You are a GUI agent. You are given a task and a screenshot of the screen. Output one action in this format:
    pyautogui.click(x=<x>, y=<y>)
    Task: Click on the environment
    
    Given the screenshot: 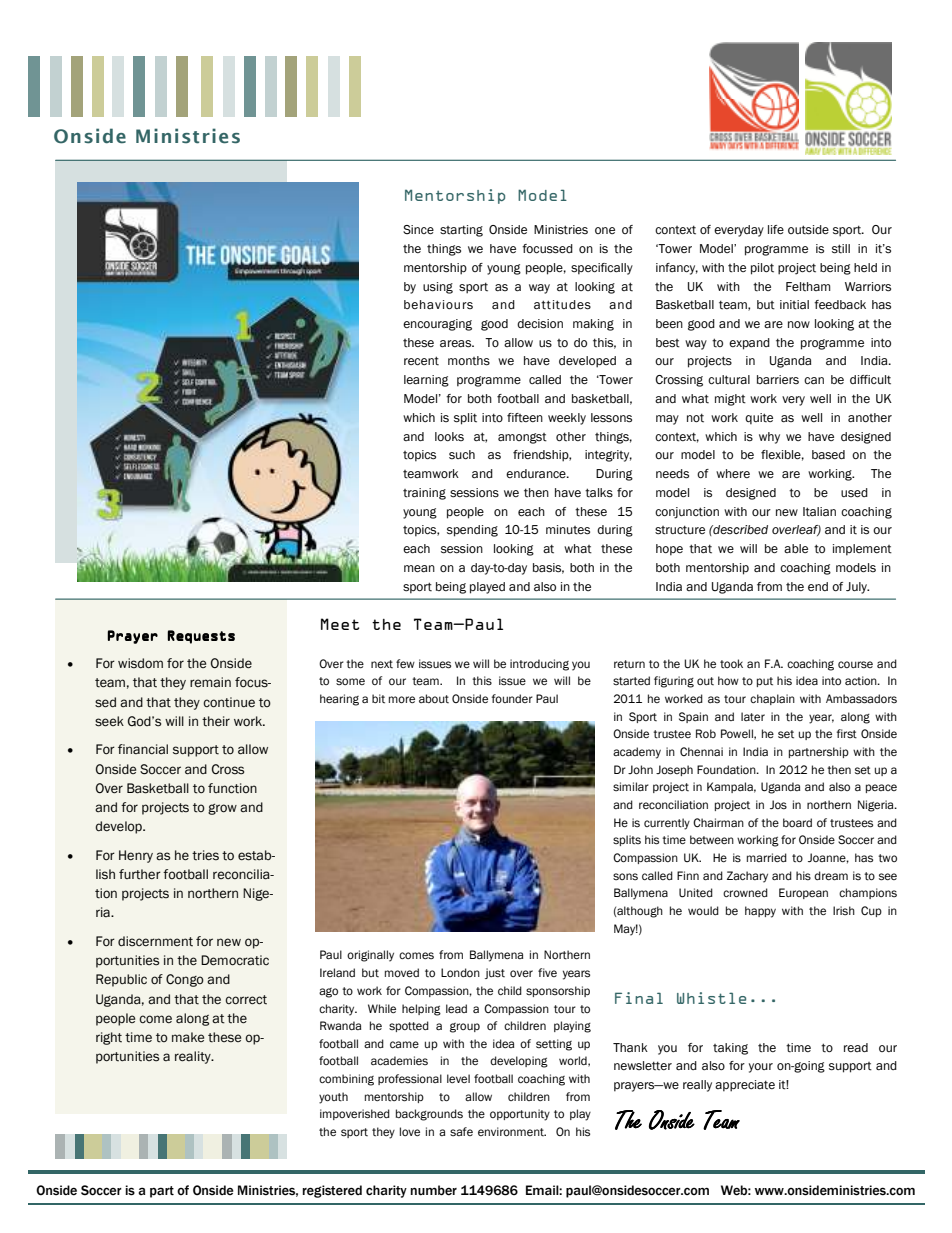 What is the action you would take?
    pyautogui.click(x=512, y=1131)
